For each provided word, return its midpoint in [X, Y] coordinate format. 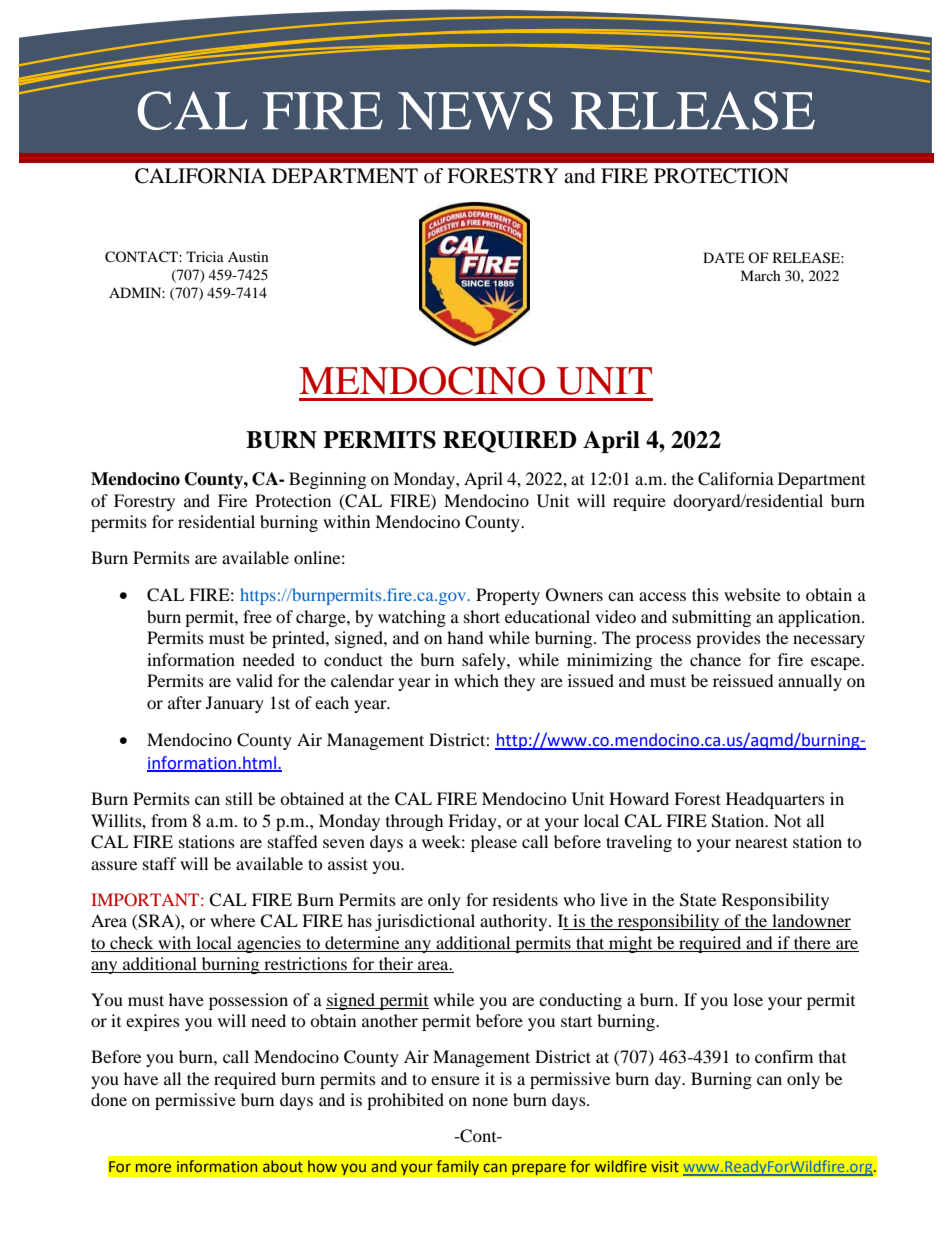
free [257, 616]
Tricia [205, 256]
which [476, 680]
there [812, 942]
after [185, 702]
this [705, 594]
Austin [248, 256]
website [752, 594]
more [153, 1167]
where [232, 920]
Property [508, 596]
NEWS [475, 110]
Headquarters [775, 800]
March [760, 275]
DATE [723, 257]
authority [515, 922]
